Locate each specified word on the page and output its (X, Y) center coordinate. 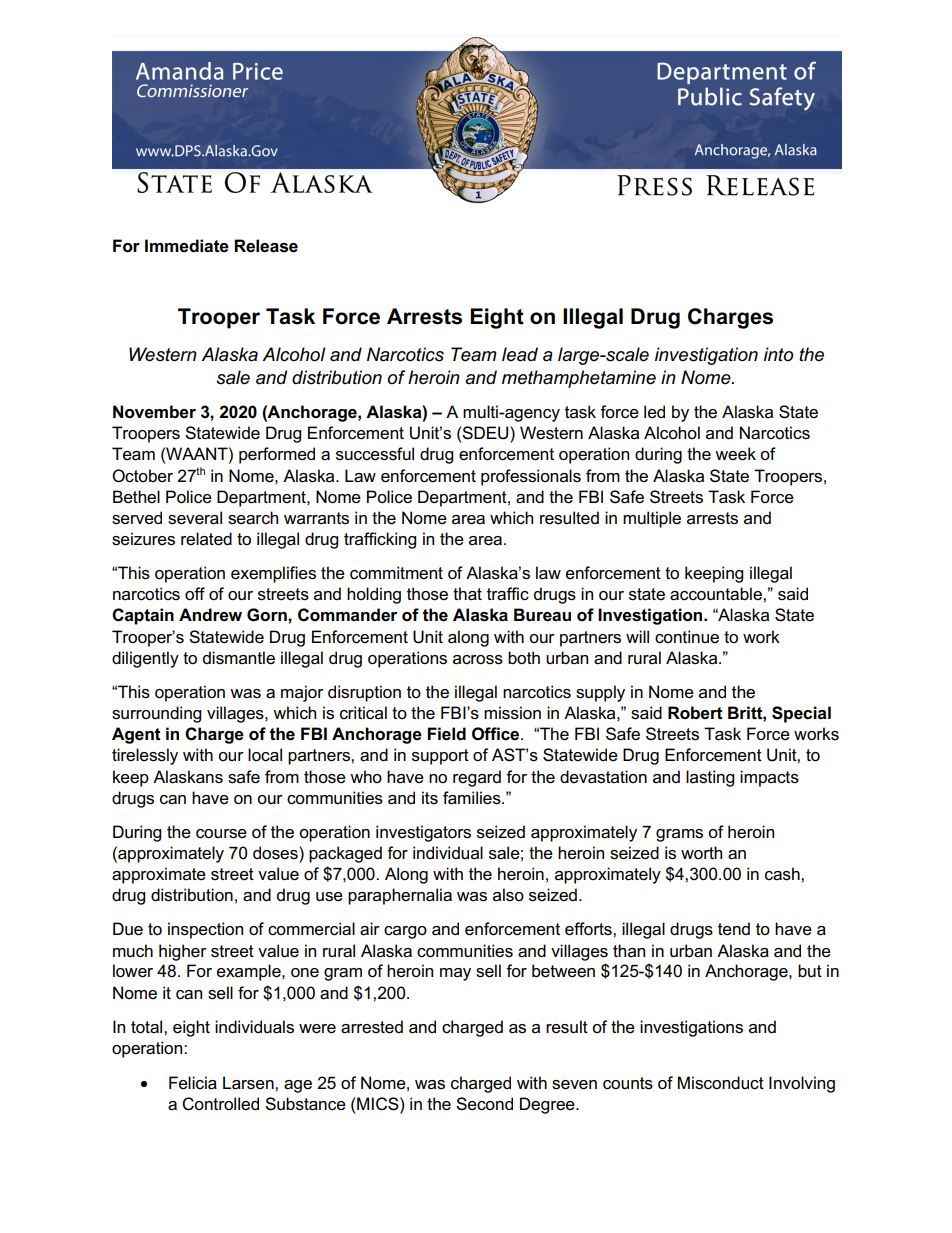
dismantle (239, 658)
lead (520, 354)
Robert (695, 713)
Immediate (187, 246)
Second (484, 1104)
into (778, 354)
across (478, 660)
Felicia (193, 1083)
